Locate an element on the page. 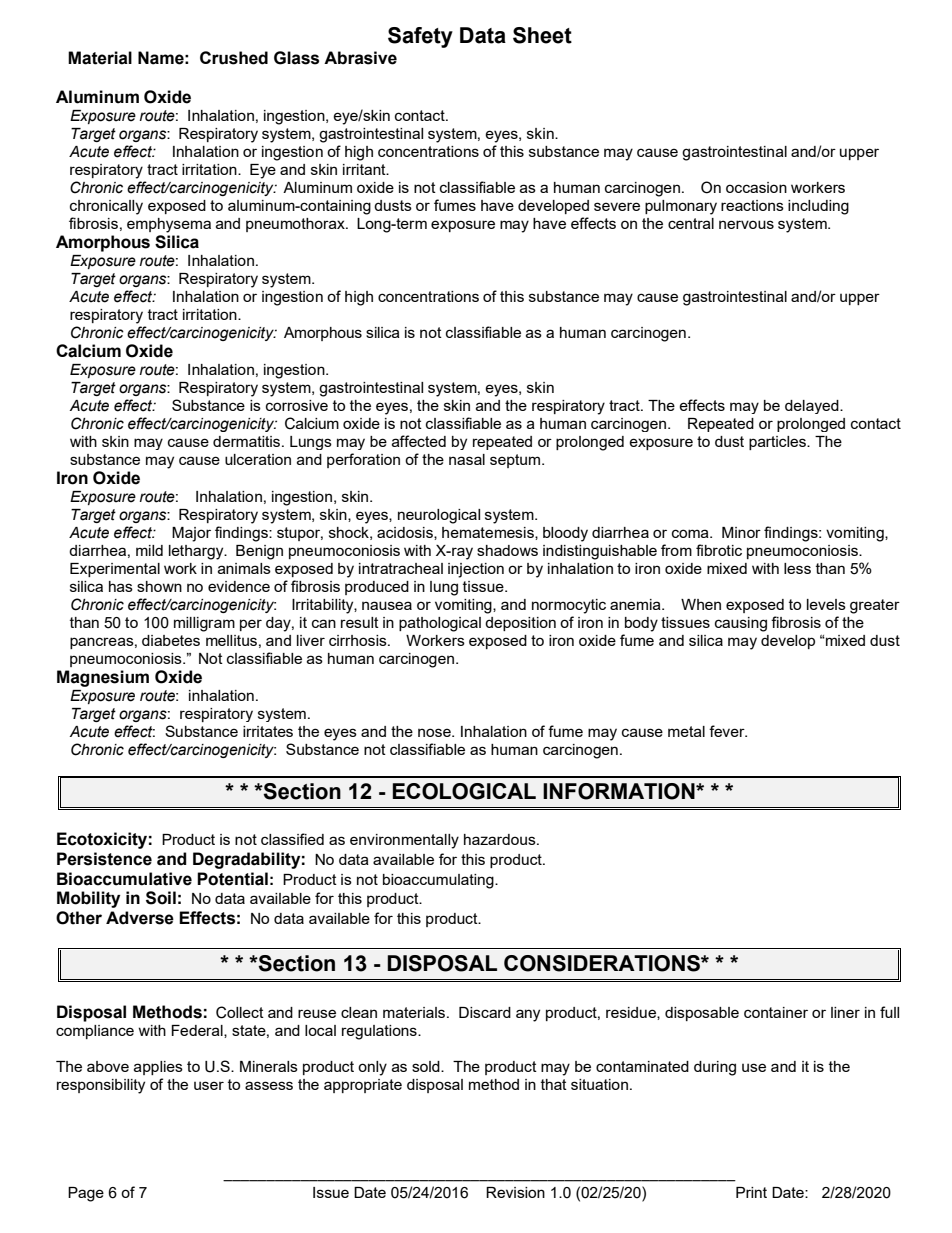 This page has height=1233, width=952. dermatitis is located at coordinates (246, 441).
